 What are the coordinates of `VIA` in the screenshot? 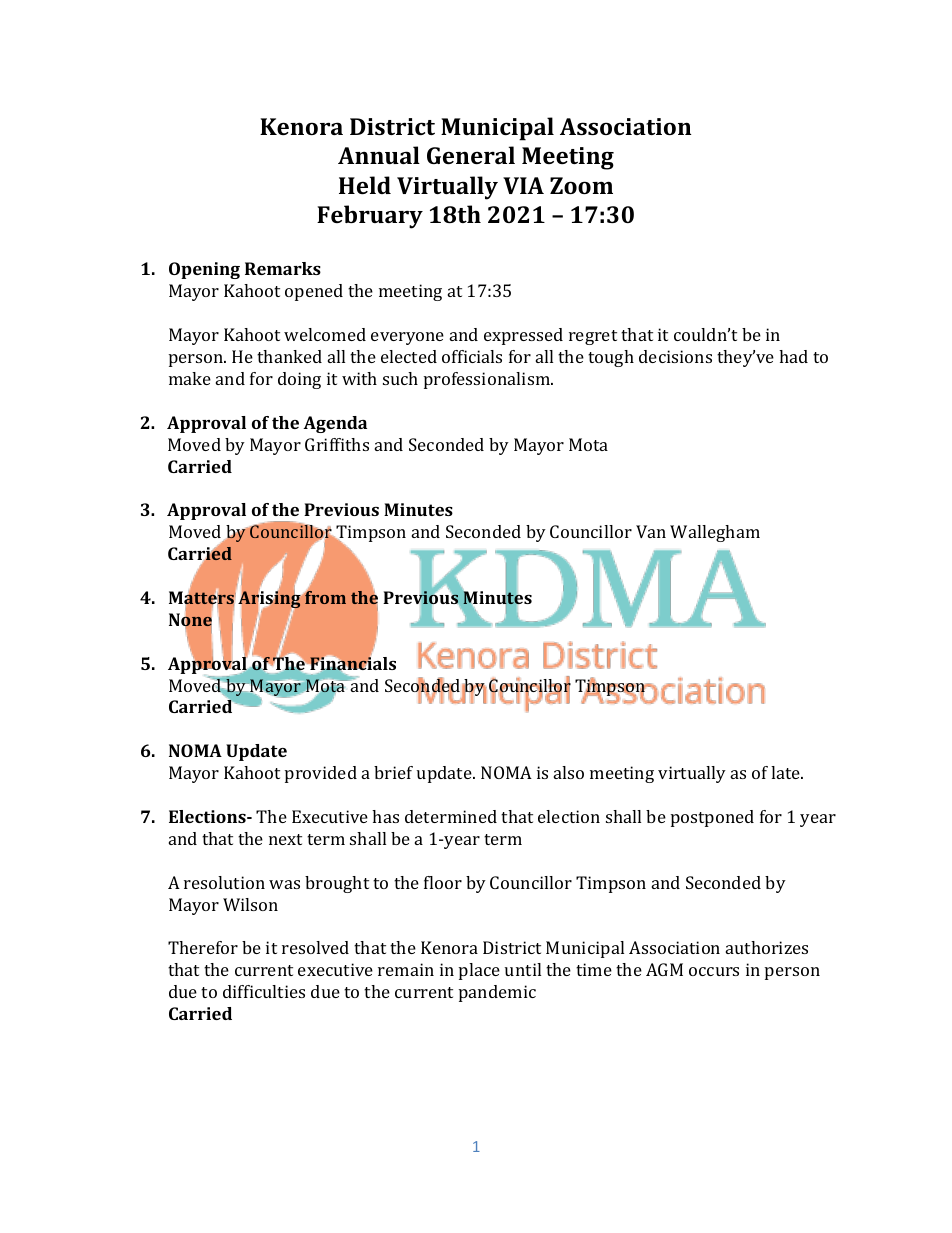 It's located at (523, 185).
